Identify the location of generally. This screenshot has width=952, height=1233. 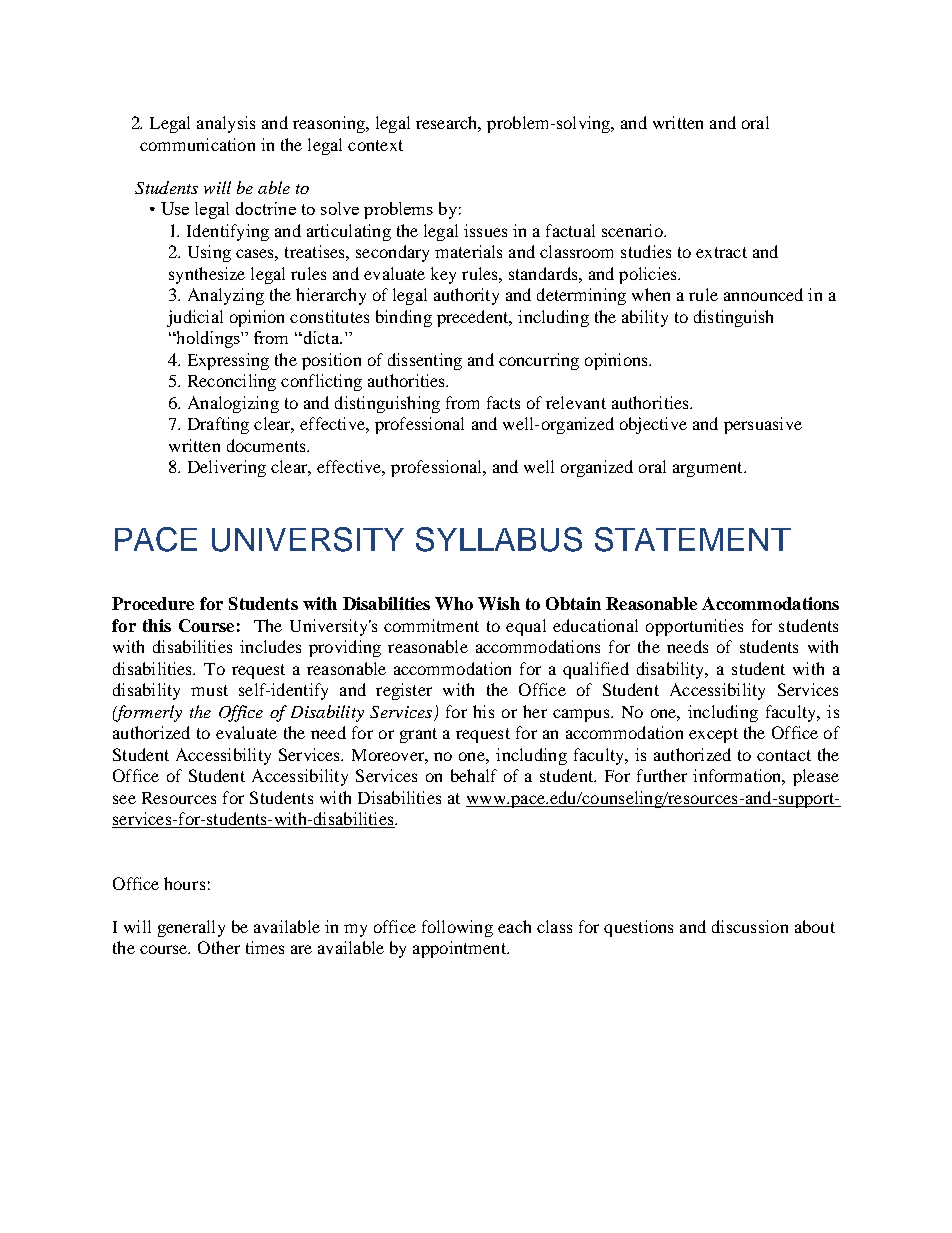
(191, 928).
